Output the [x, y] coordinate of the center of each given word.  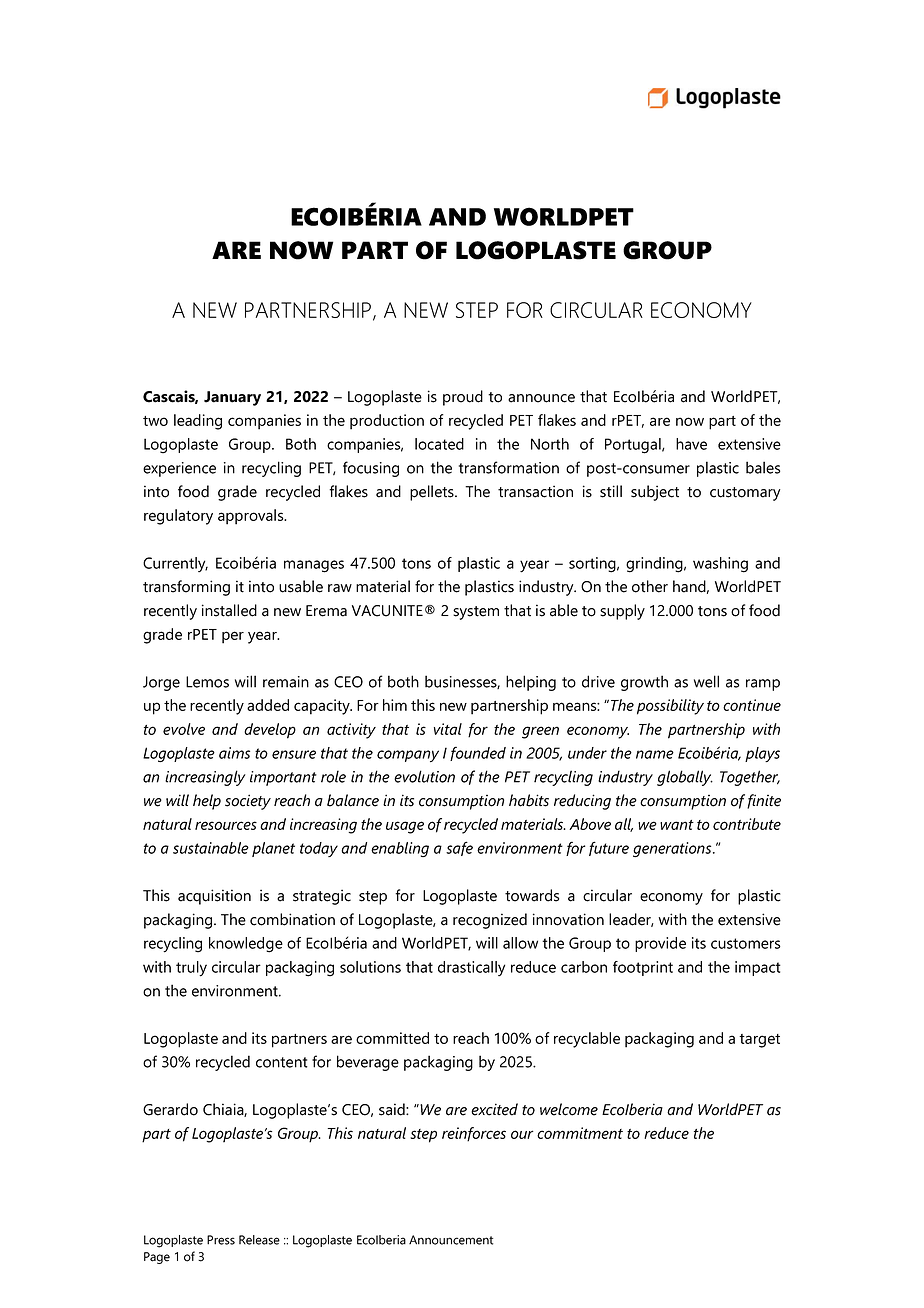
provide [660, 944]
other [650, 586]
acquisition [214, 897]
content [282, 1062]
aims [234, 753]
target [759, 1041]
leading [198, 422]
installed [229, 610]
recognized [490, 921]
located [439, 444]
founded [478, 754]
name [655, 754]
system [476, 613]
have [691, 444]
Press [221, 1240]
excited [494, 1109]
